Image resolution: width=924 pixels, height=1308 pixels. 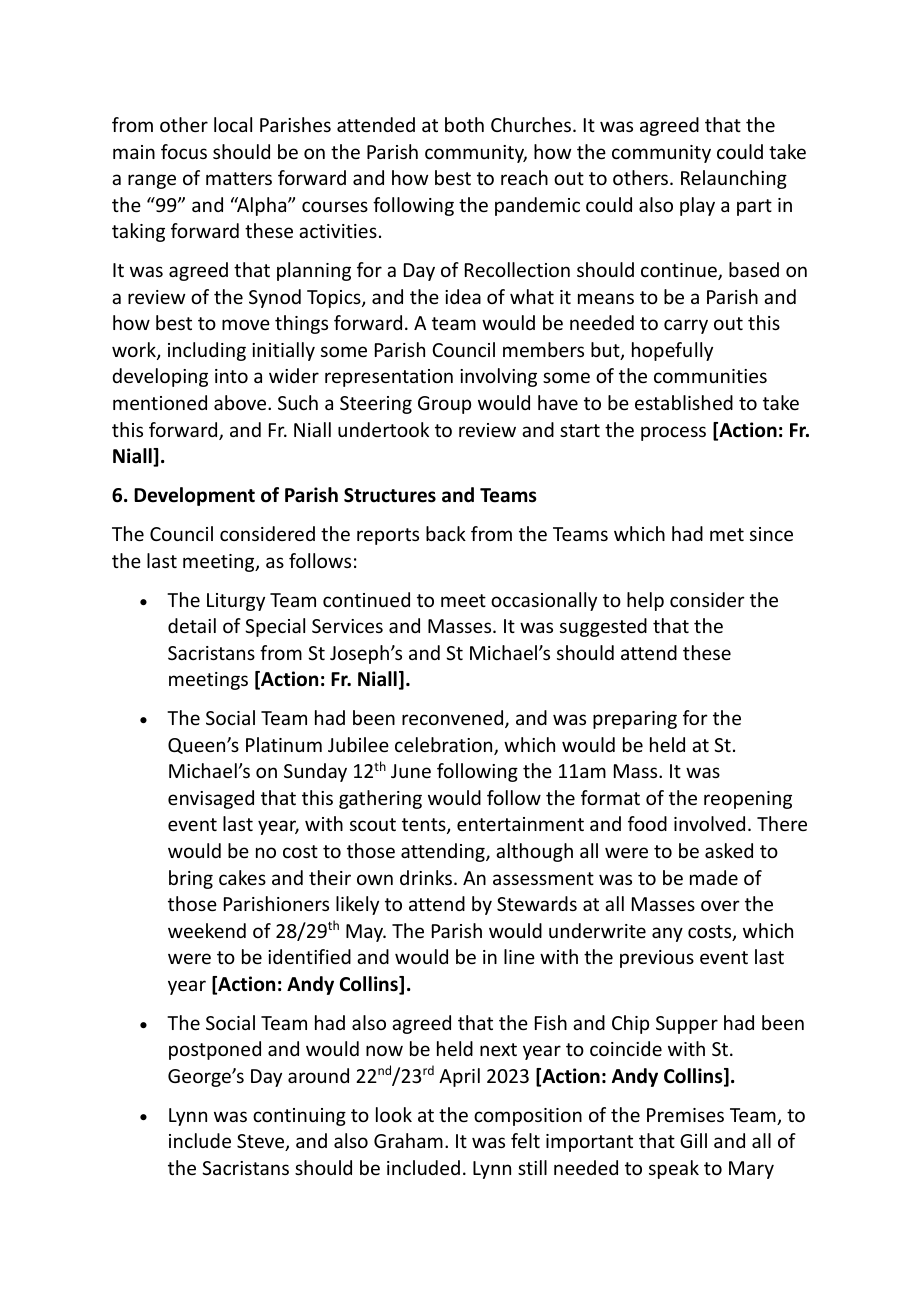 I want to click on both, so click(x=464, y=124).
